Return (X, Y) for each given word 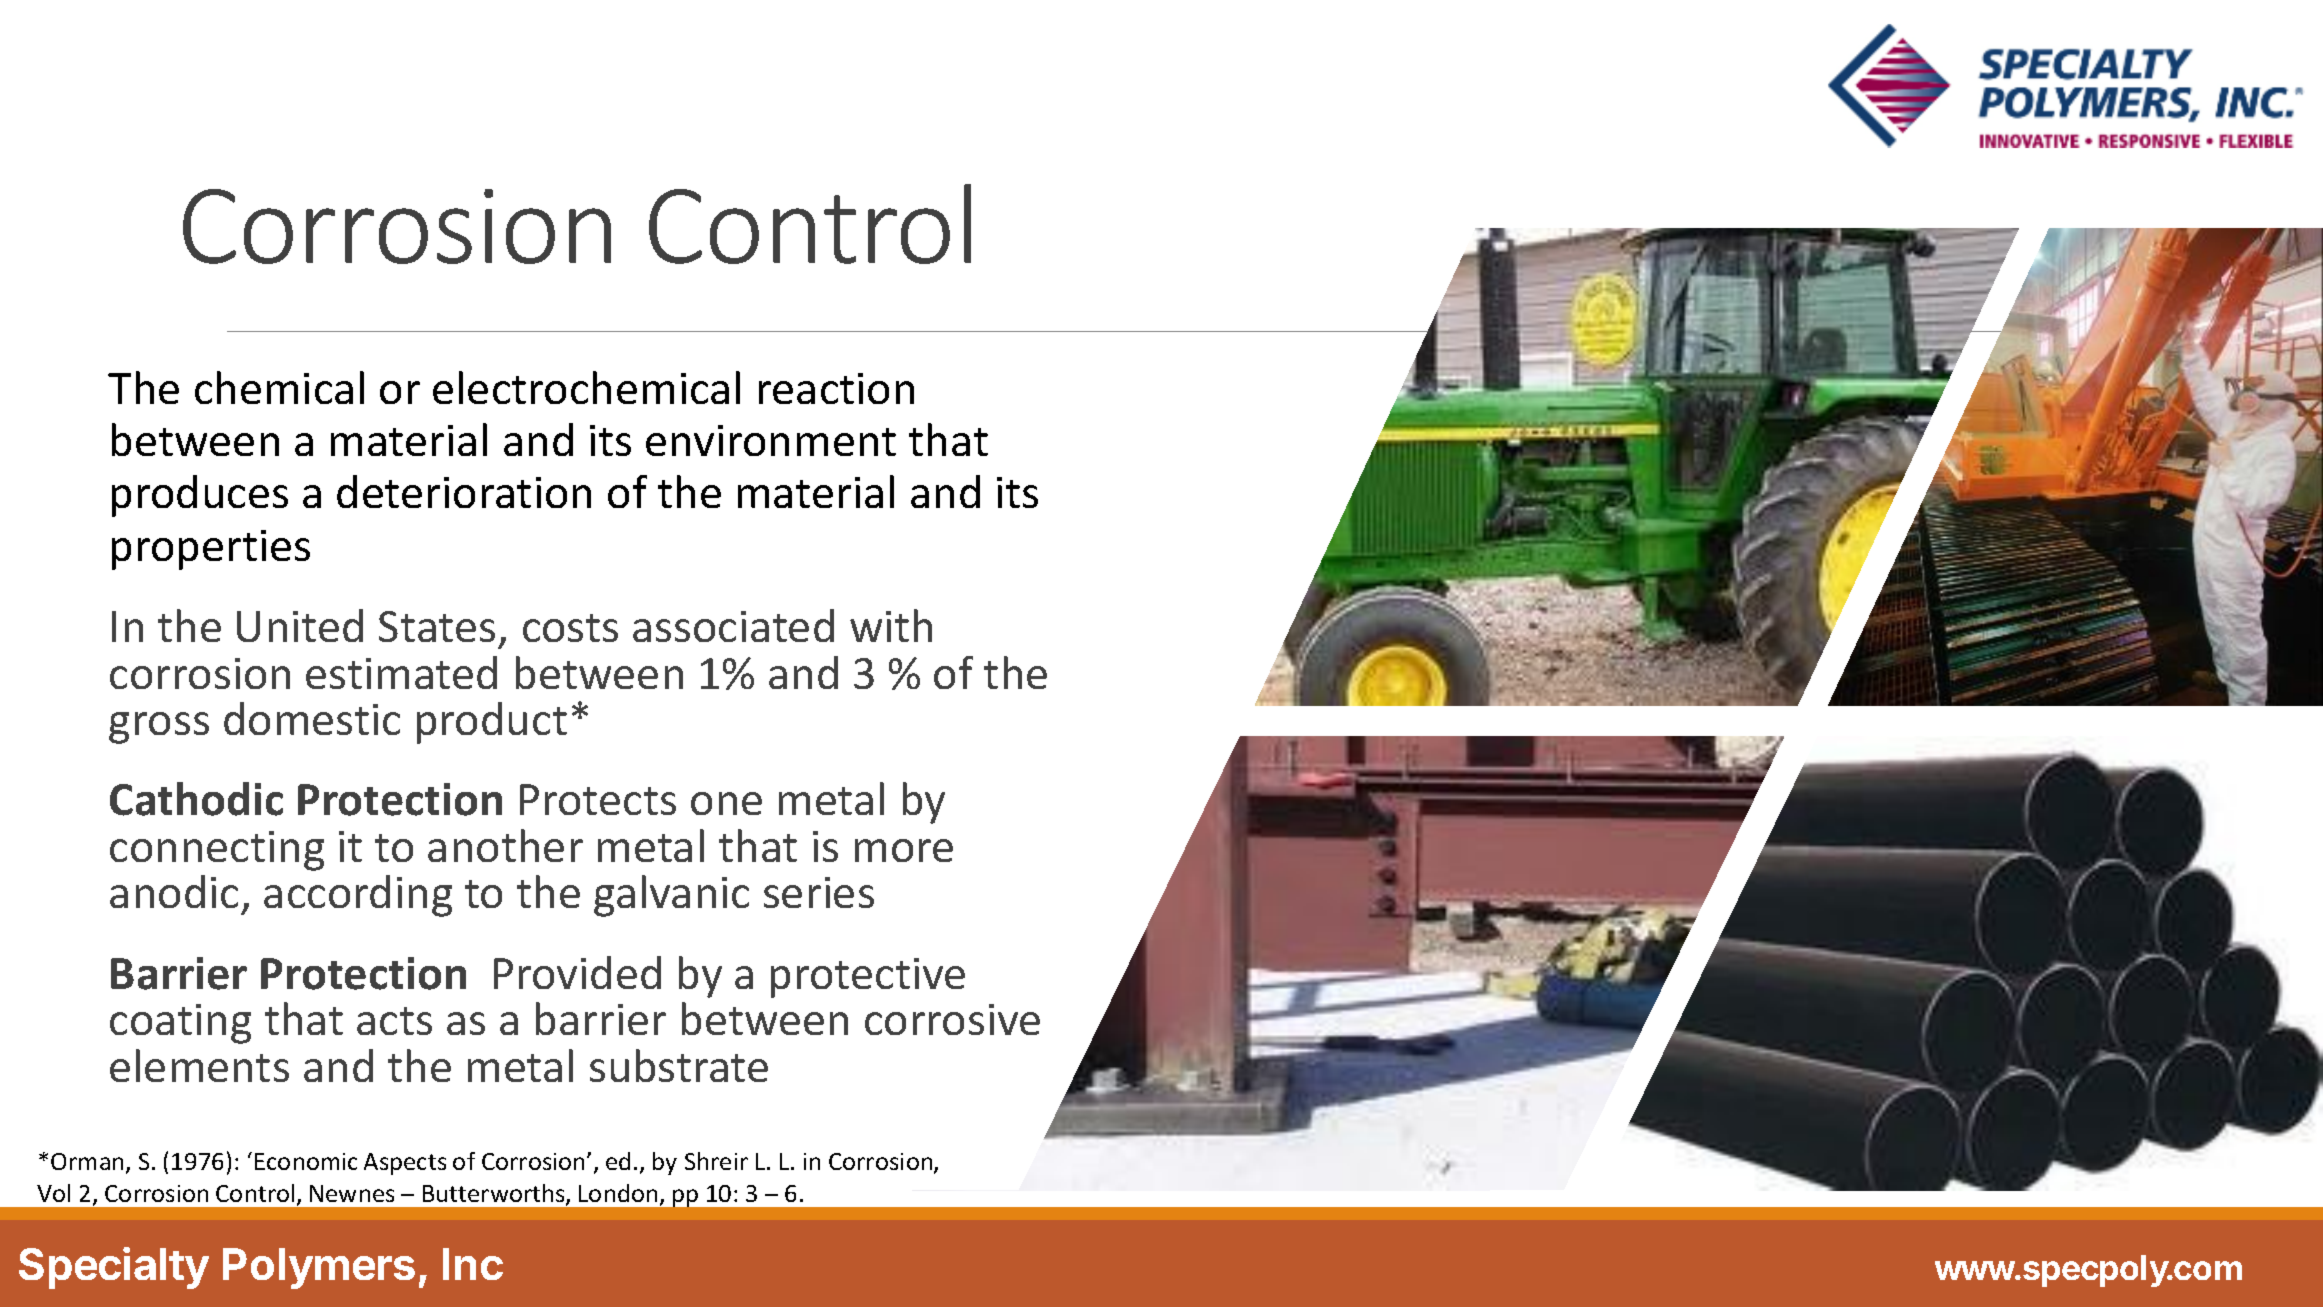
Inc (473, 1264)
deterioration (464, 491)
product (492, 723)
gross (159, 728)
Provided (577, 972)
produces (200, 496)
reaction (836, 388)
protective (868, 978)
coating (180, 1024)
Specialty (114, 1268)
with (891, 625)
